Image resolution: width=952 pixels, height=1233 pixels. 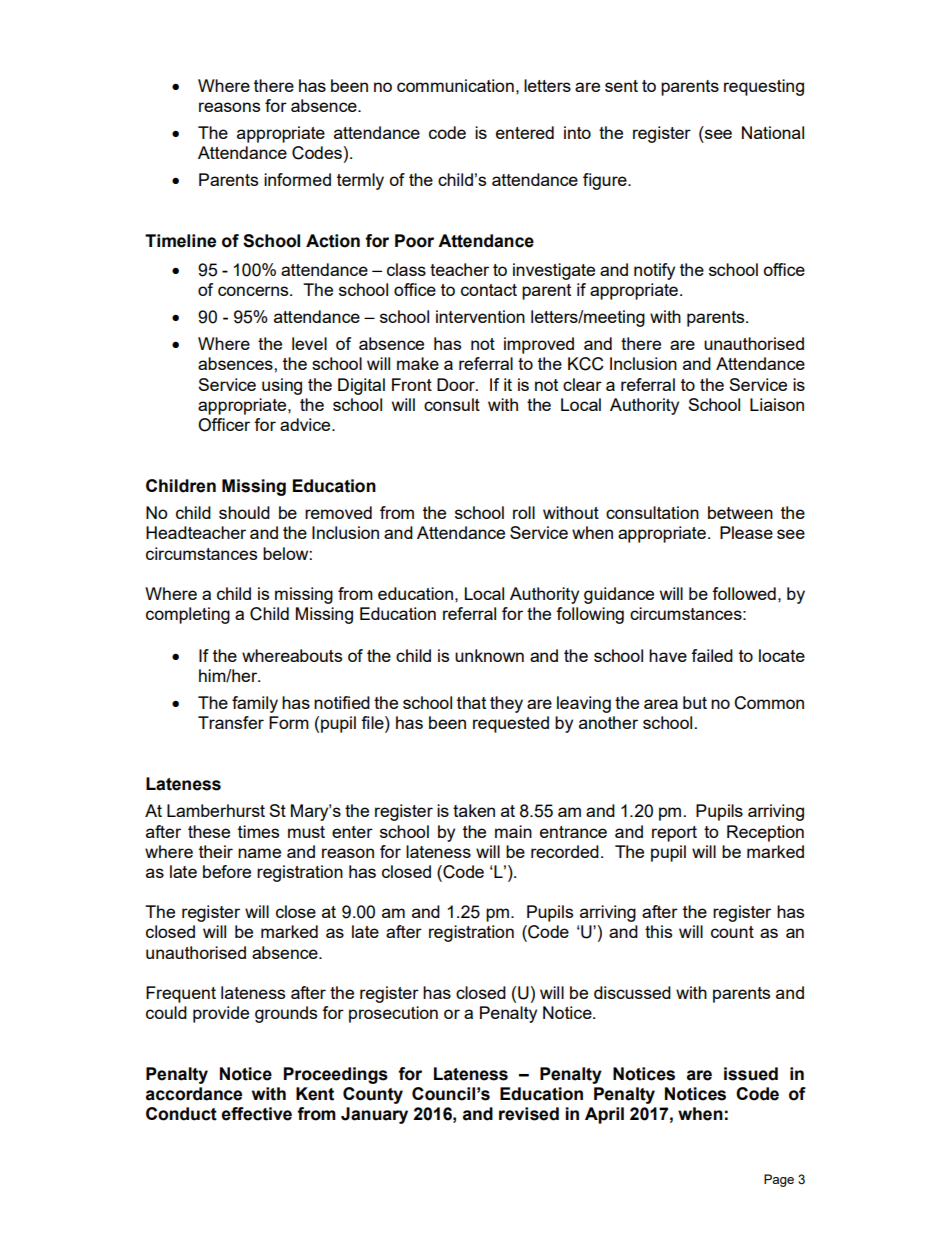 I want to click on unknown, so click(x=489, y=655).
